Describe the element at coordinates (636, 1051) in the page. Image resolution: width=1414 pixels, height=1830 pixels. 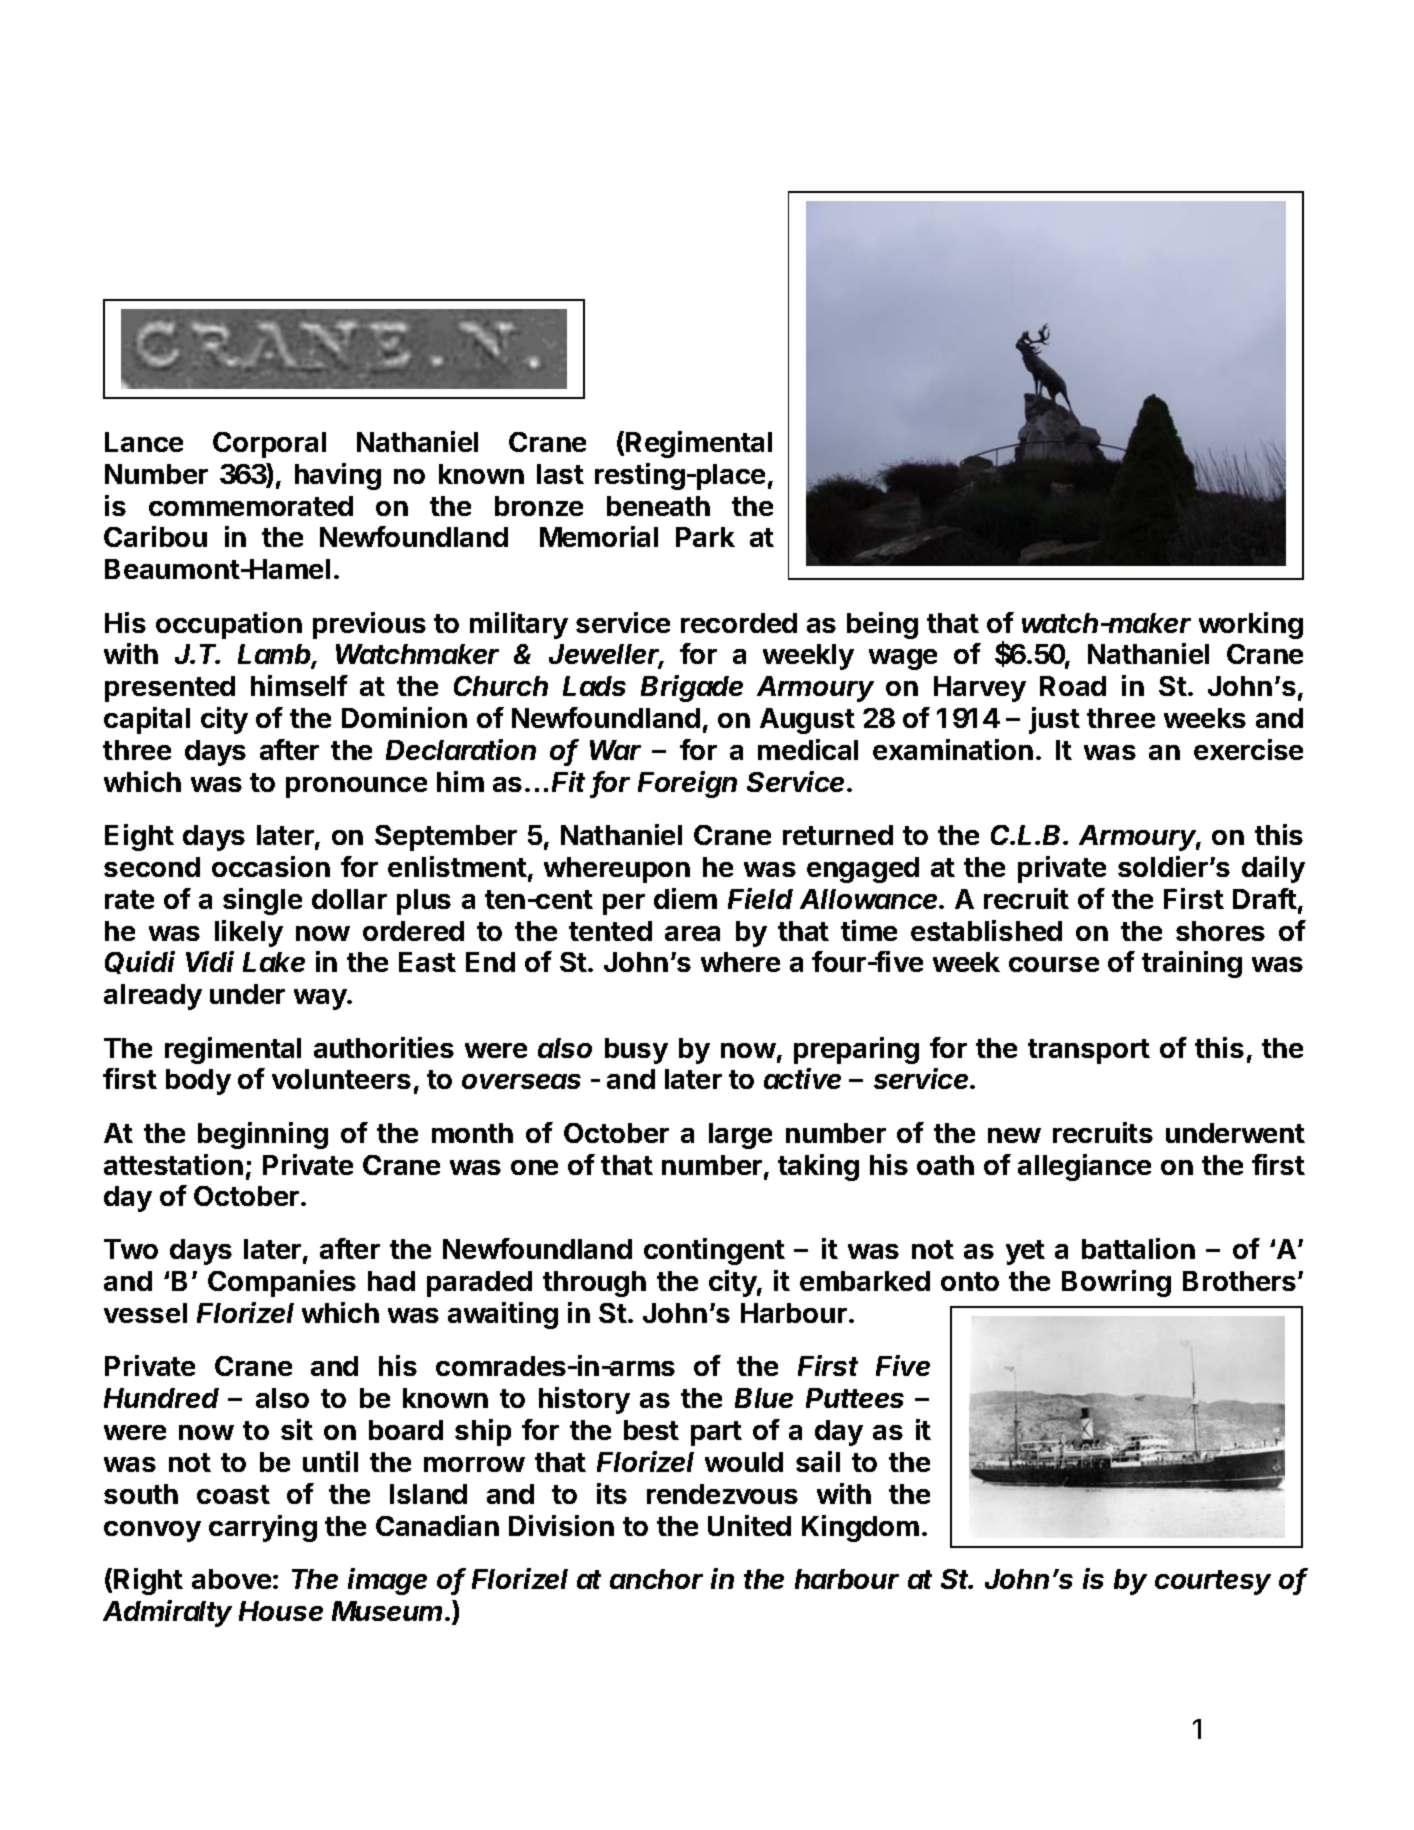
I see `busy` at that location.
